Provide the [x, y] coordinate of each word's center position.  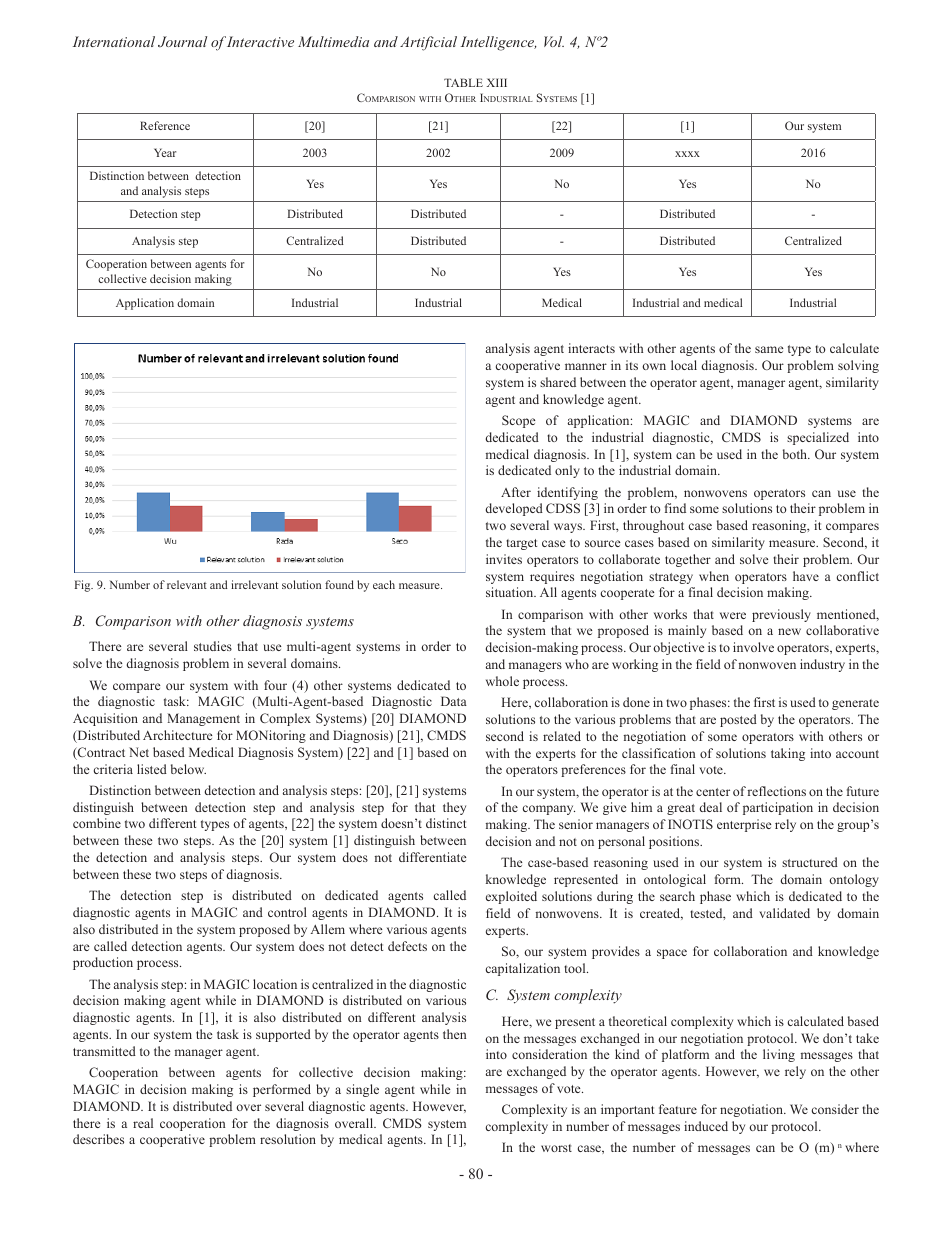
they [454, 808]
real [143, 1123]
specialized [818, 438]
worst [556, 1148]
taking [788, 754]
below [188, 769]
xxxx [687, 154]
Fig [84, 586]
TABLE [463, 82]
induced [706, 1126]
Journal [182, 41]
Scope [518, 421]
